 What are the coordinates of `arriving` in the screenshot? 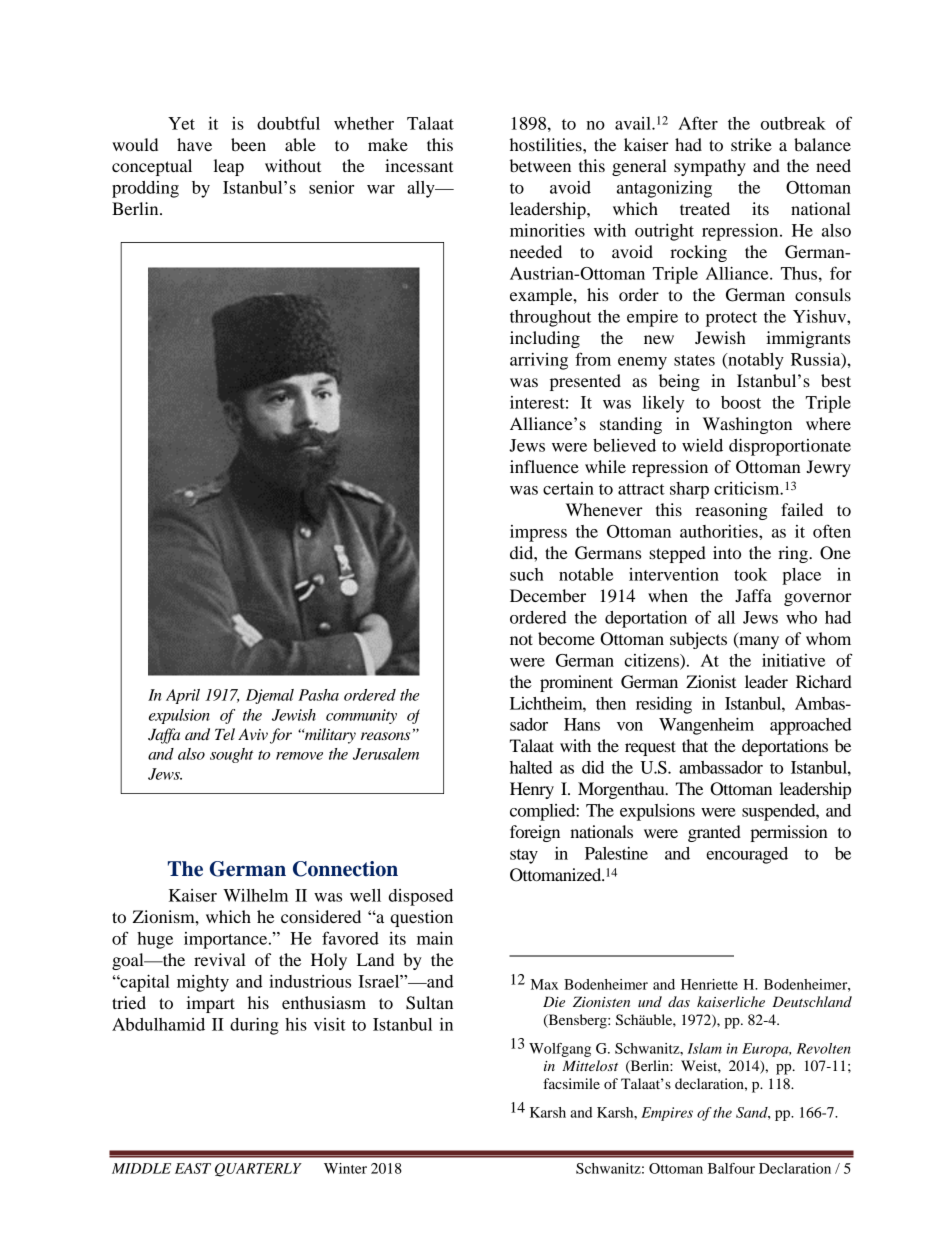 It's located at (539, 361).
